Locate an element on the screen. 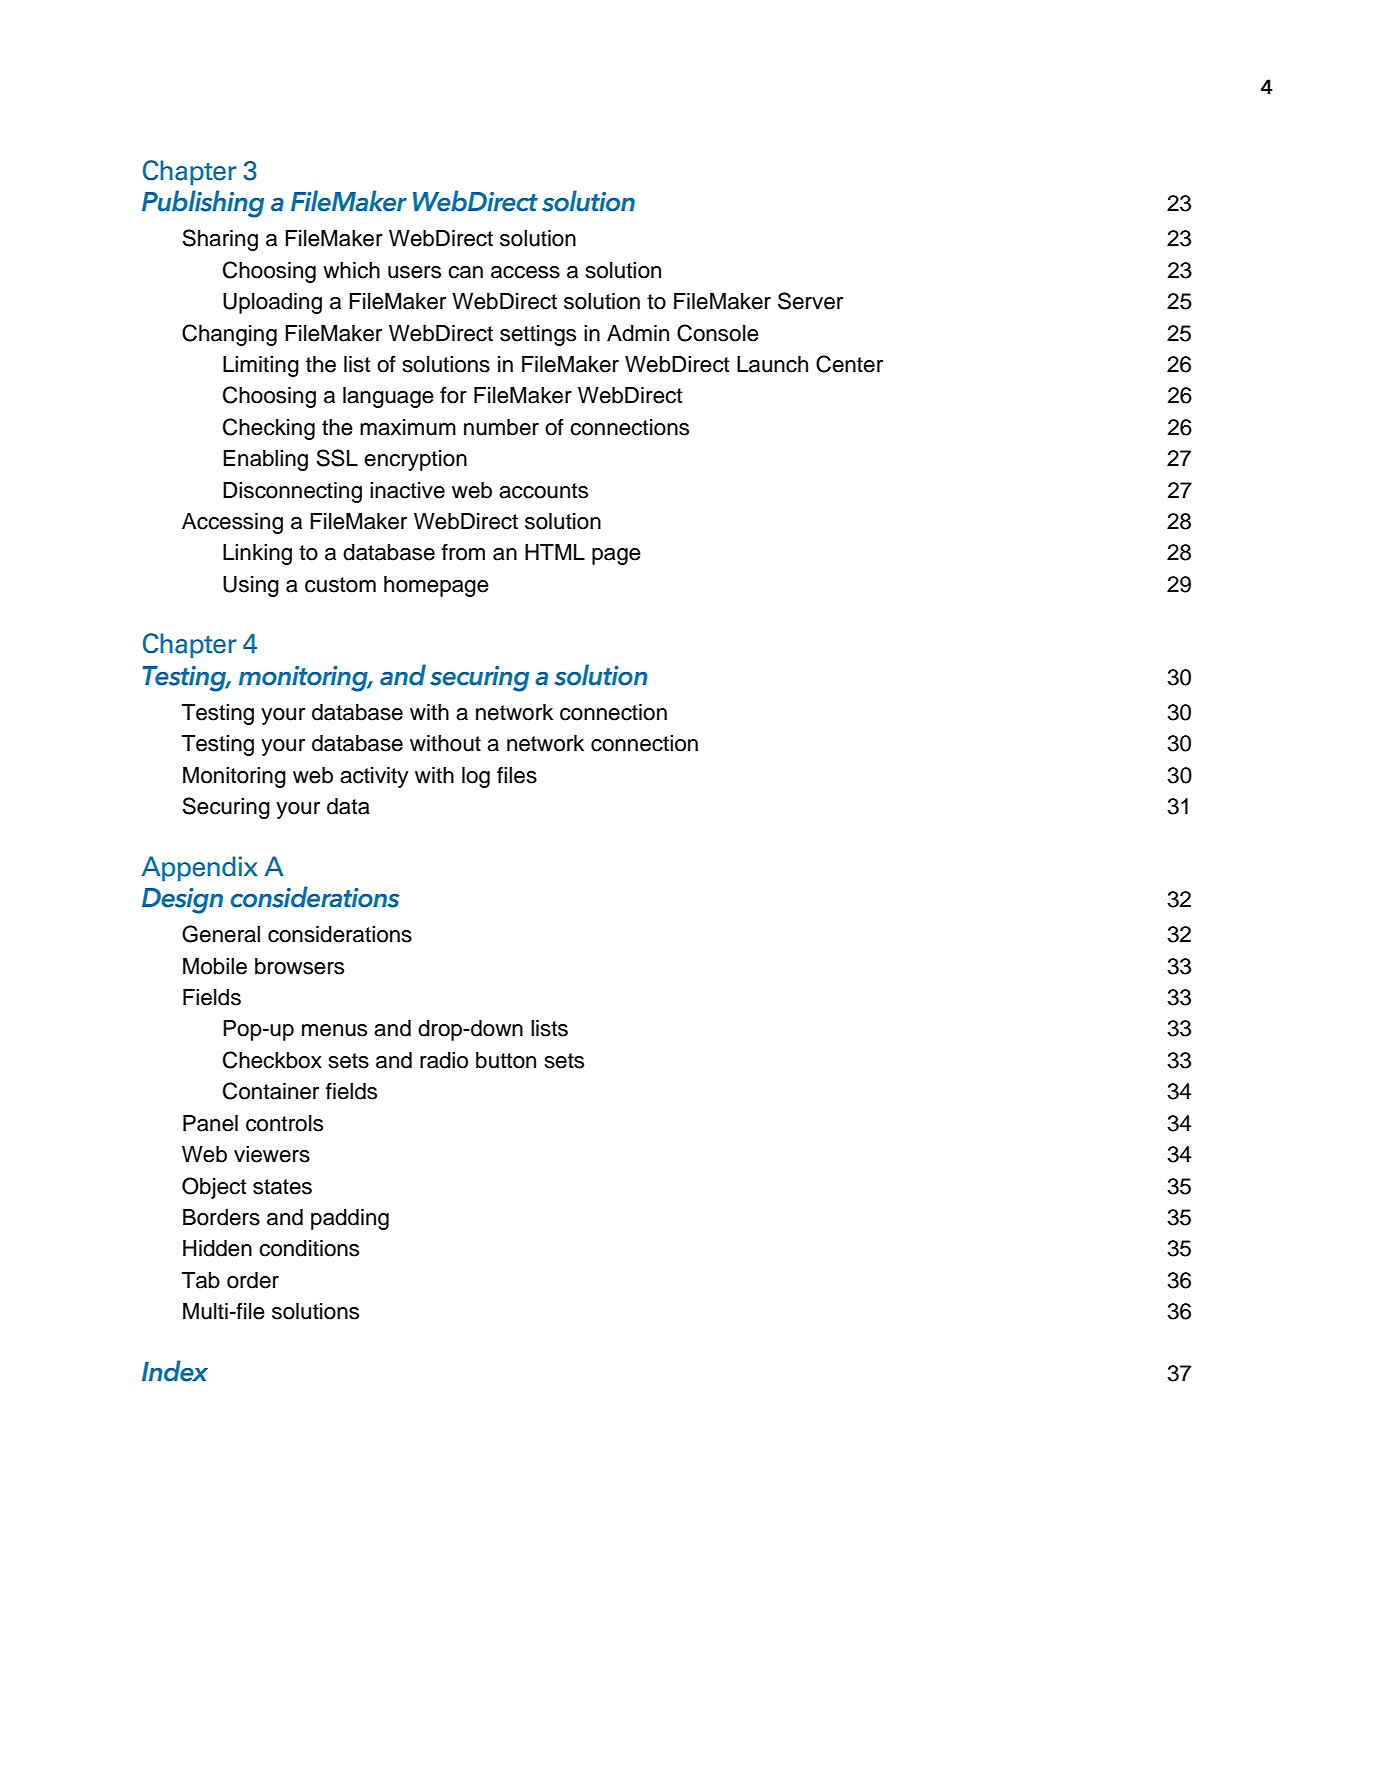  radio is located at coordinates (444, 1060).
